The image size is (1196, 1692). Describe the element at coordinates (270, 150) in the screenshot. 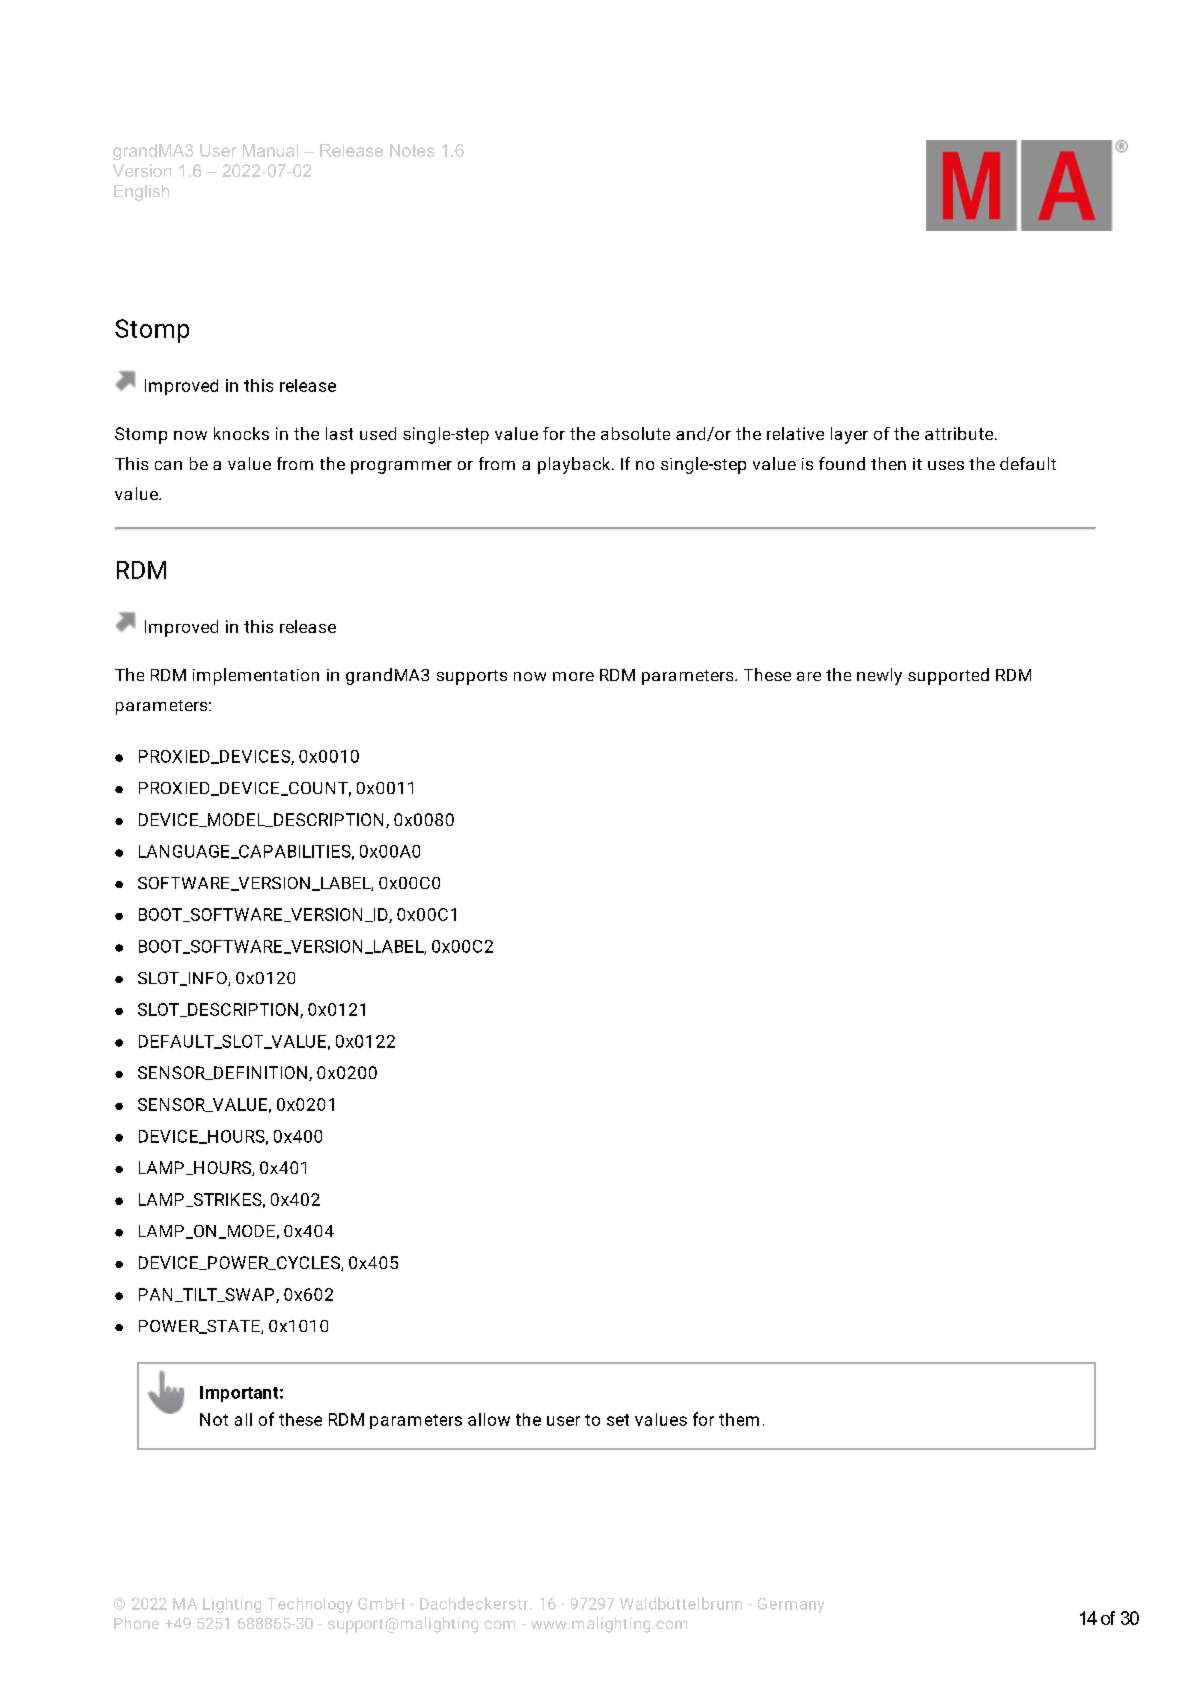

I see `Manual` at that location.
